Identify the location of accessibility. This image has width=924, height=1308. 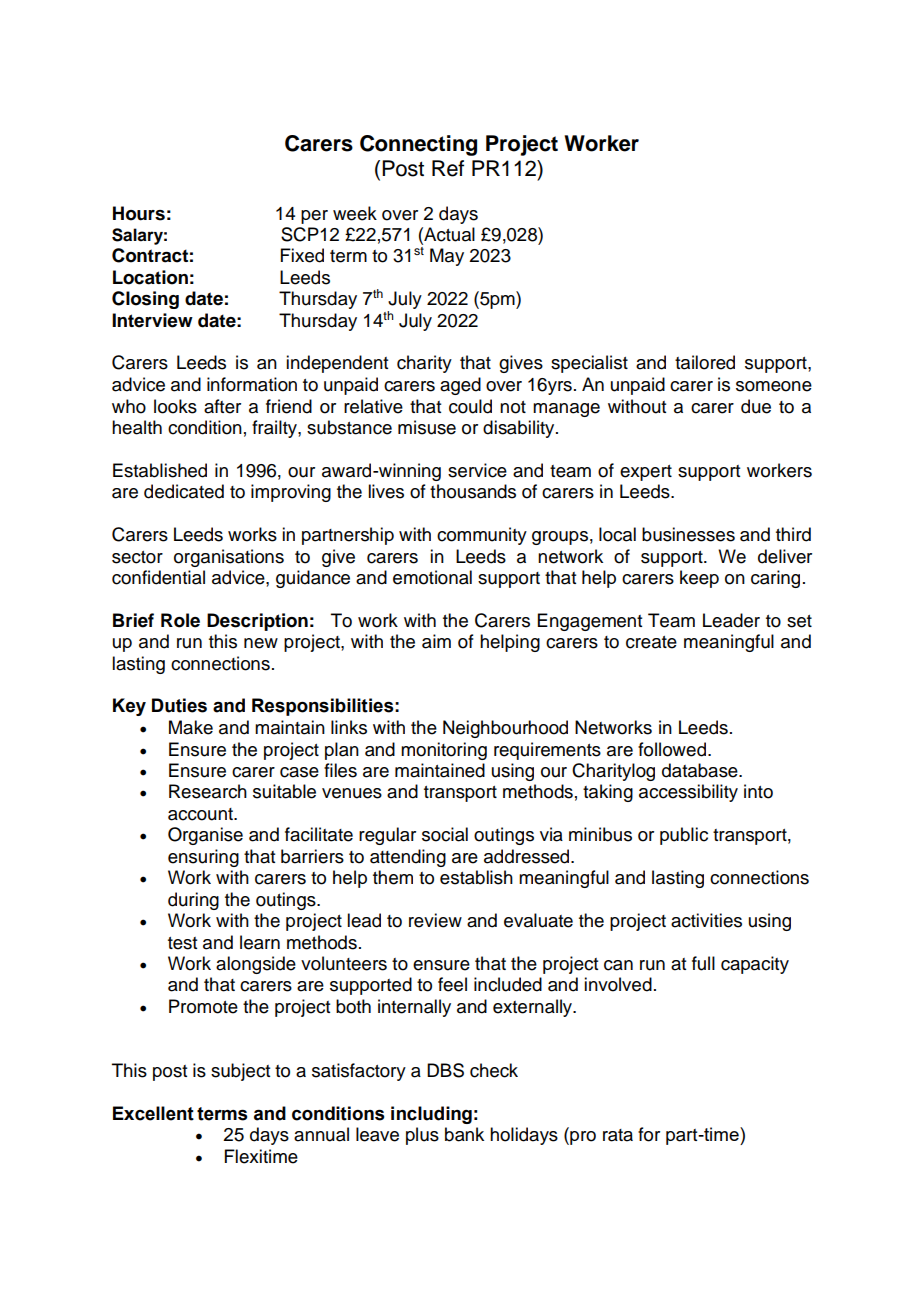
(688, 793).
